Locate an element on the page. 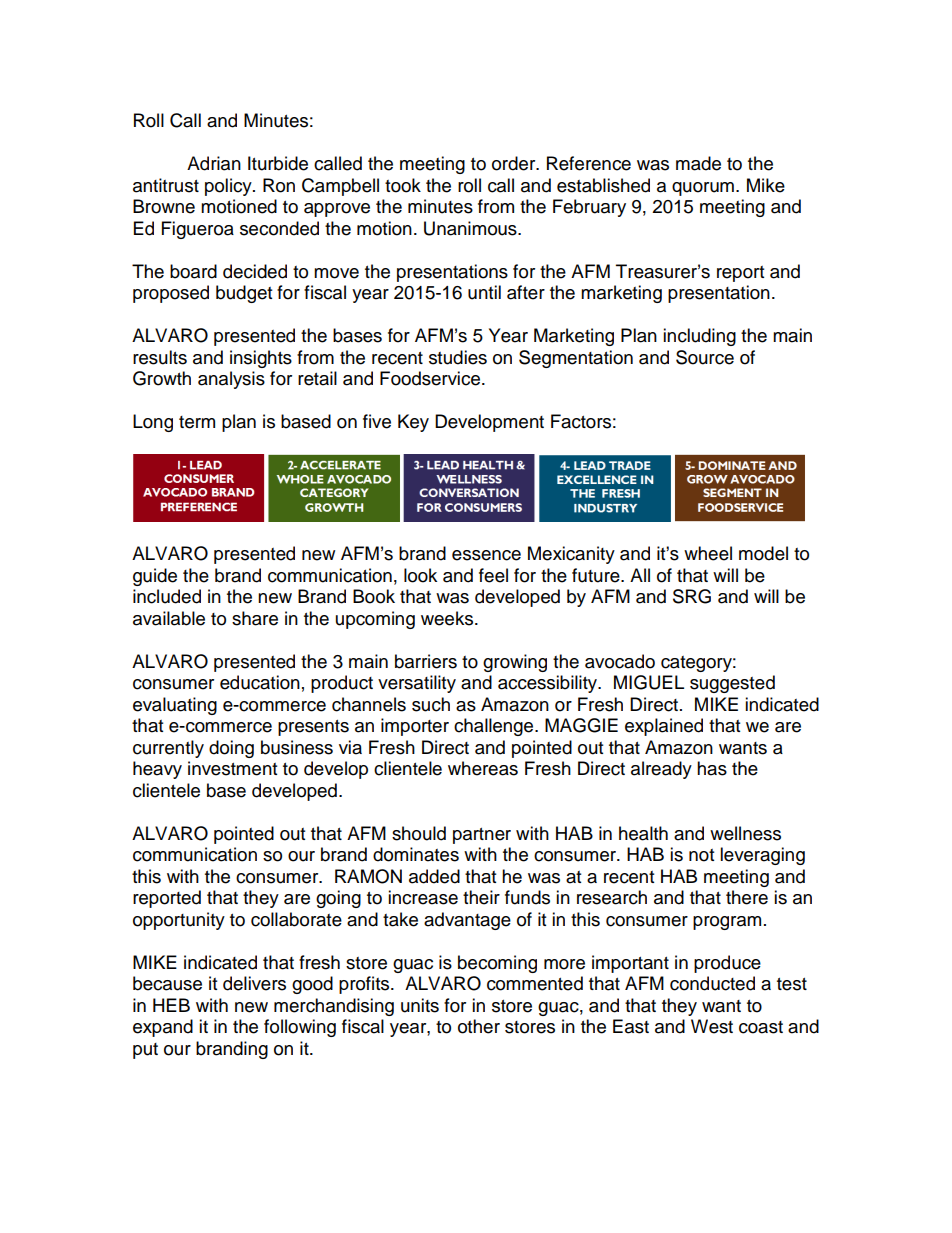 Image resolution: width=952 pixels, height=1233 pixels. HEB is located at coordinates (171, 1005).
